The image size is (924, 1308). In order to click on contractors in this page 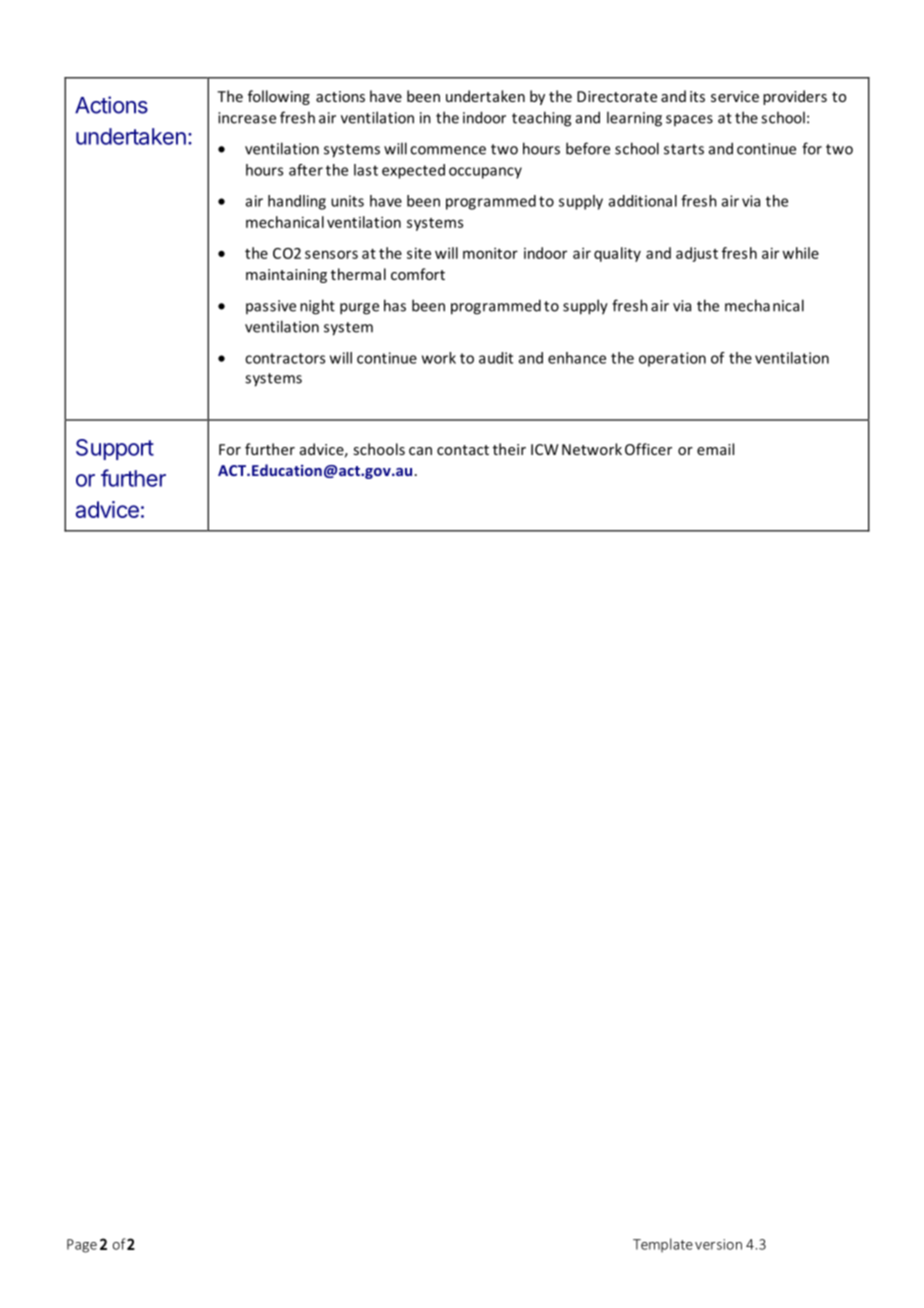, I will do `click(285, 358)`.
